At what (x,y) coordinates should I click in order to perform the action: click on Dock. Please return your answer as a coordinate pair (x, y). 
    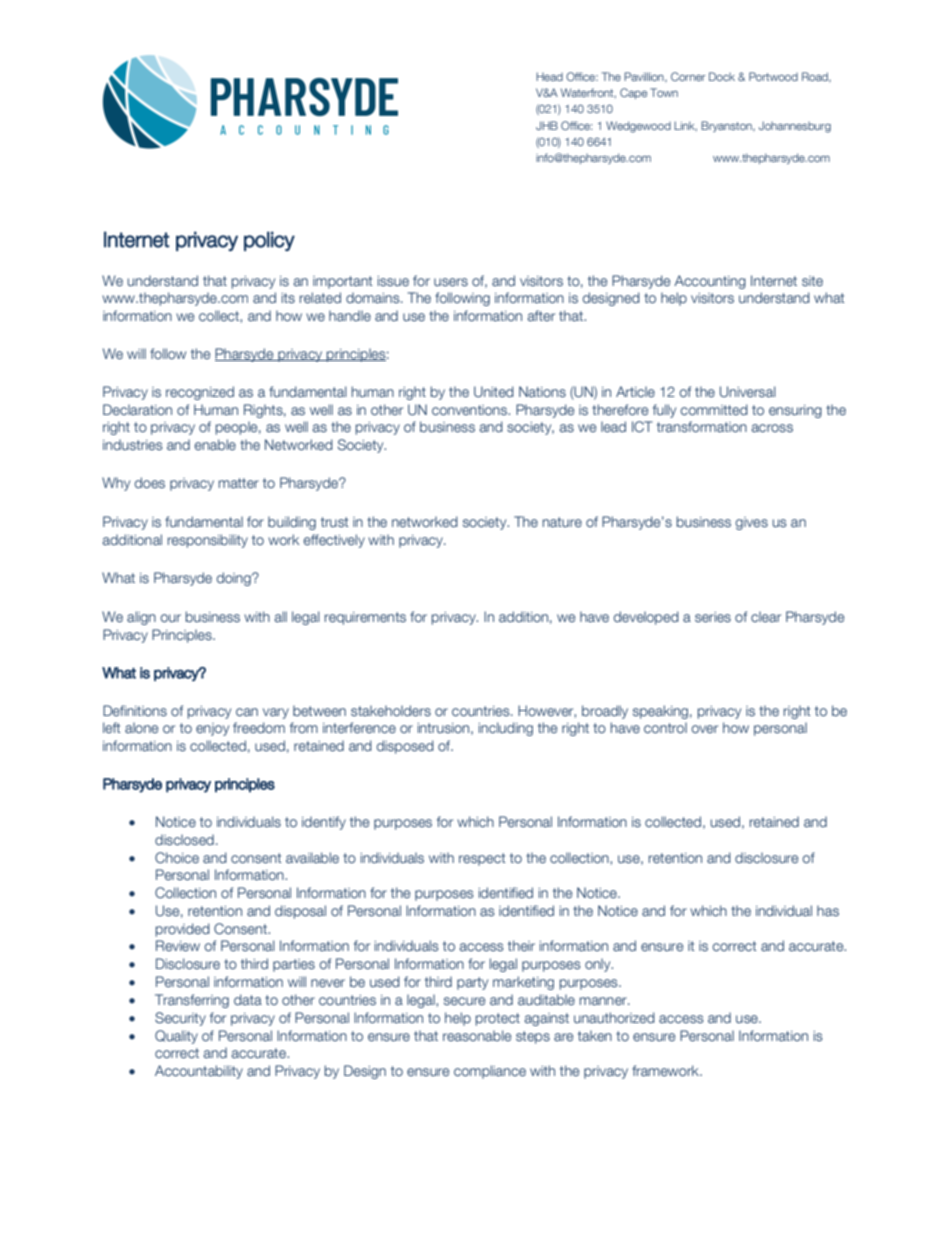
    Looking at the image, I should click on (722, 76).
